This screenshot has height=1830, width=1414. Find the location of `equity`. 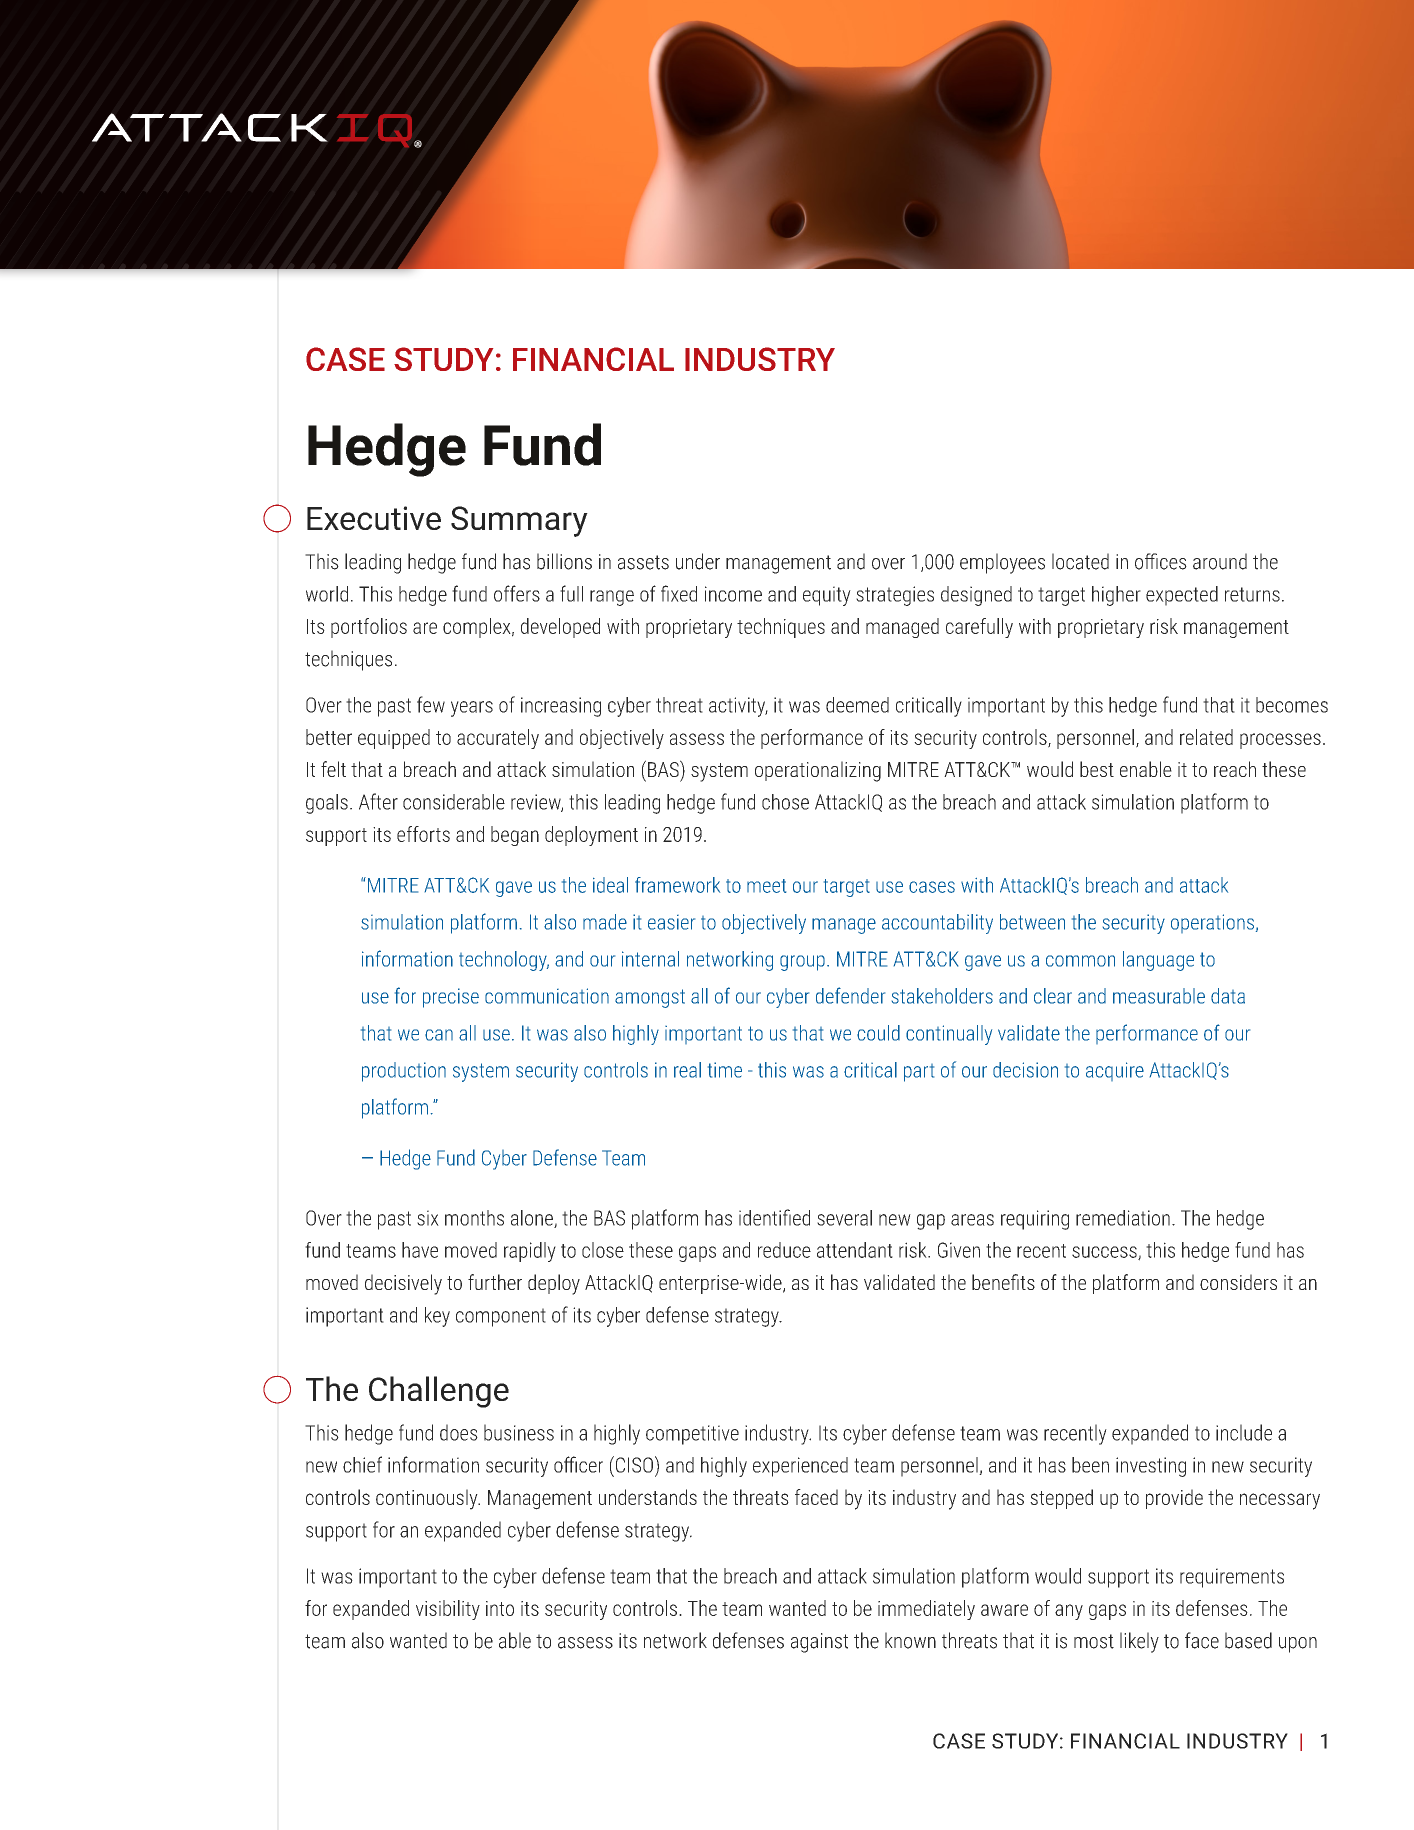

equity is located at coordinates (827, 596).
